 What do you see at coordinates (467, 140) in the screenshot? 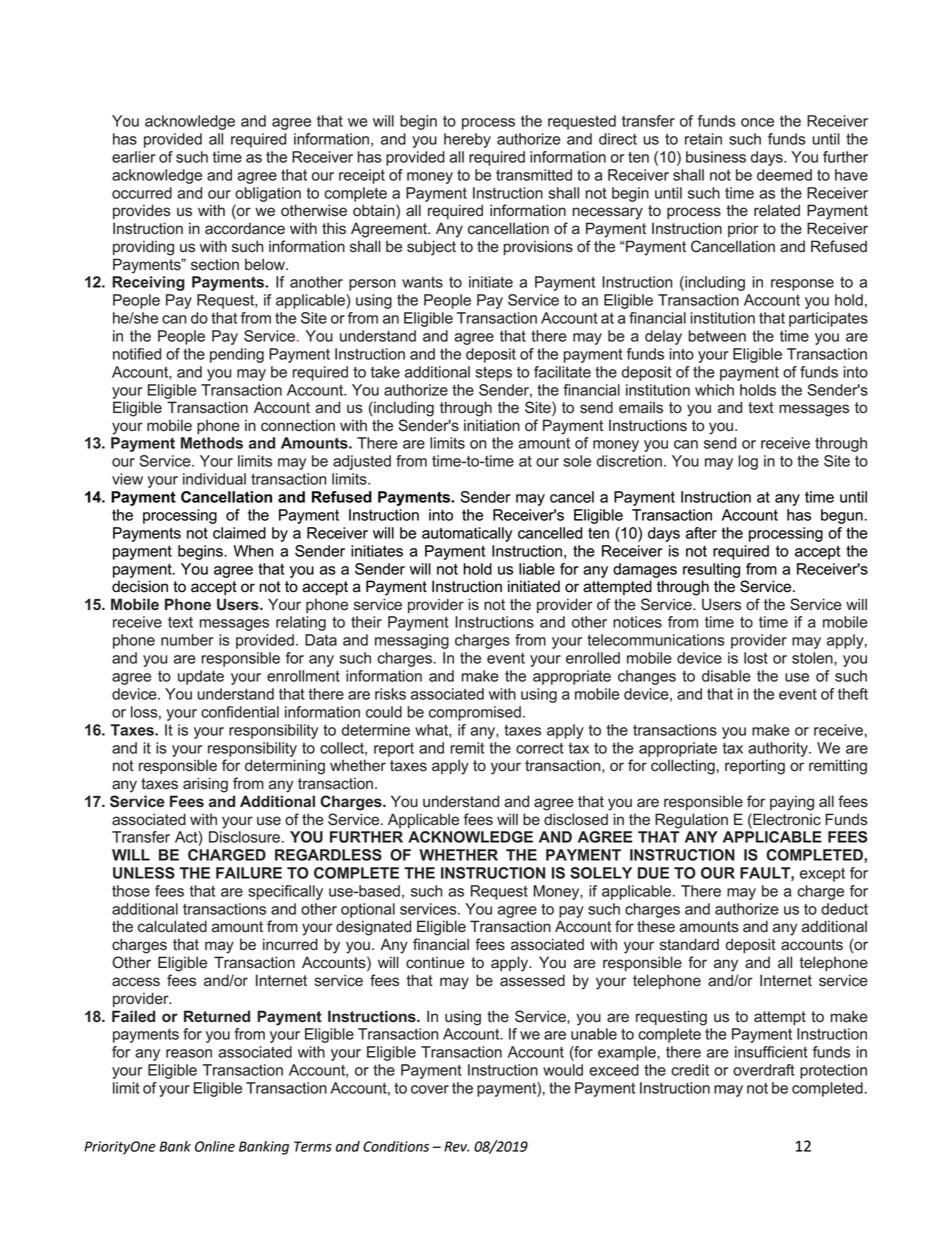
I see `hereby` at bounding box center [467, 140].
